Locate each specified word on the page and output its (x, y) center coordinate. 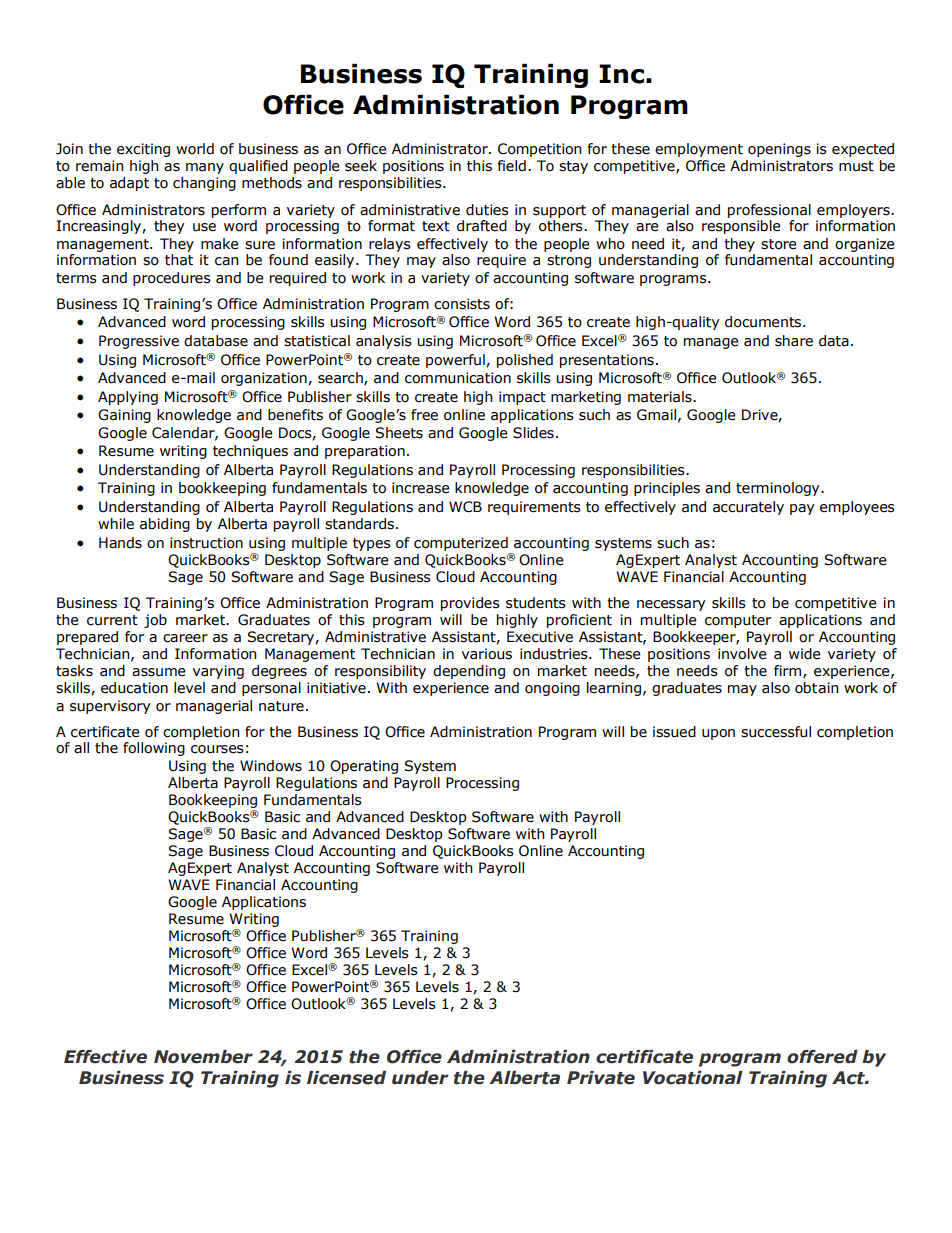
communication (458, 378)
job (155, 621)
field (511, 166)
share (794, 341)
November (203, 1057)
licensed (346, 1078)
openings (779, 150)
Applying (128, 398)
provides (470, 604)
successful (776, 732)
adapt (129, 184)
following (154, 749)
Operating (364, 767)
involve (742, 654)
